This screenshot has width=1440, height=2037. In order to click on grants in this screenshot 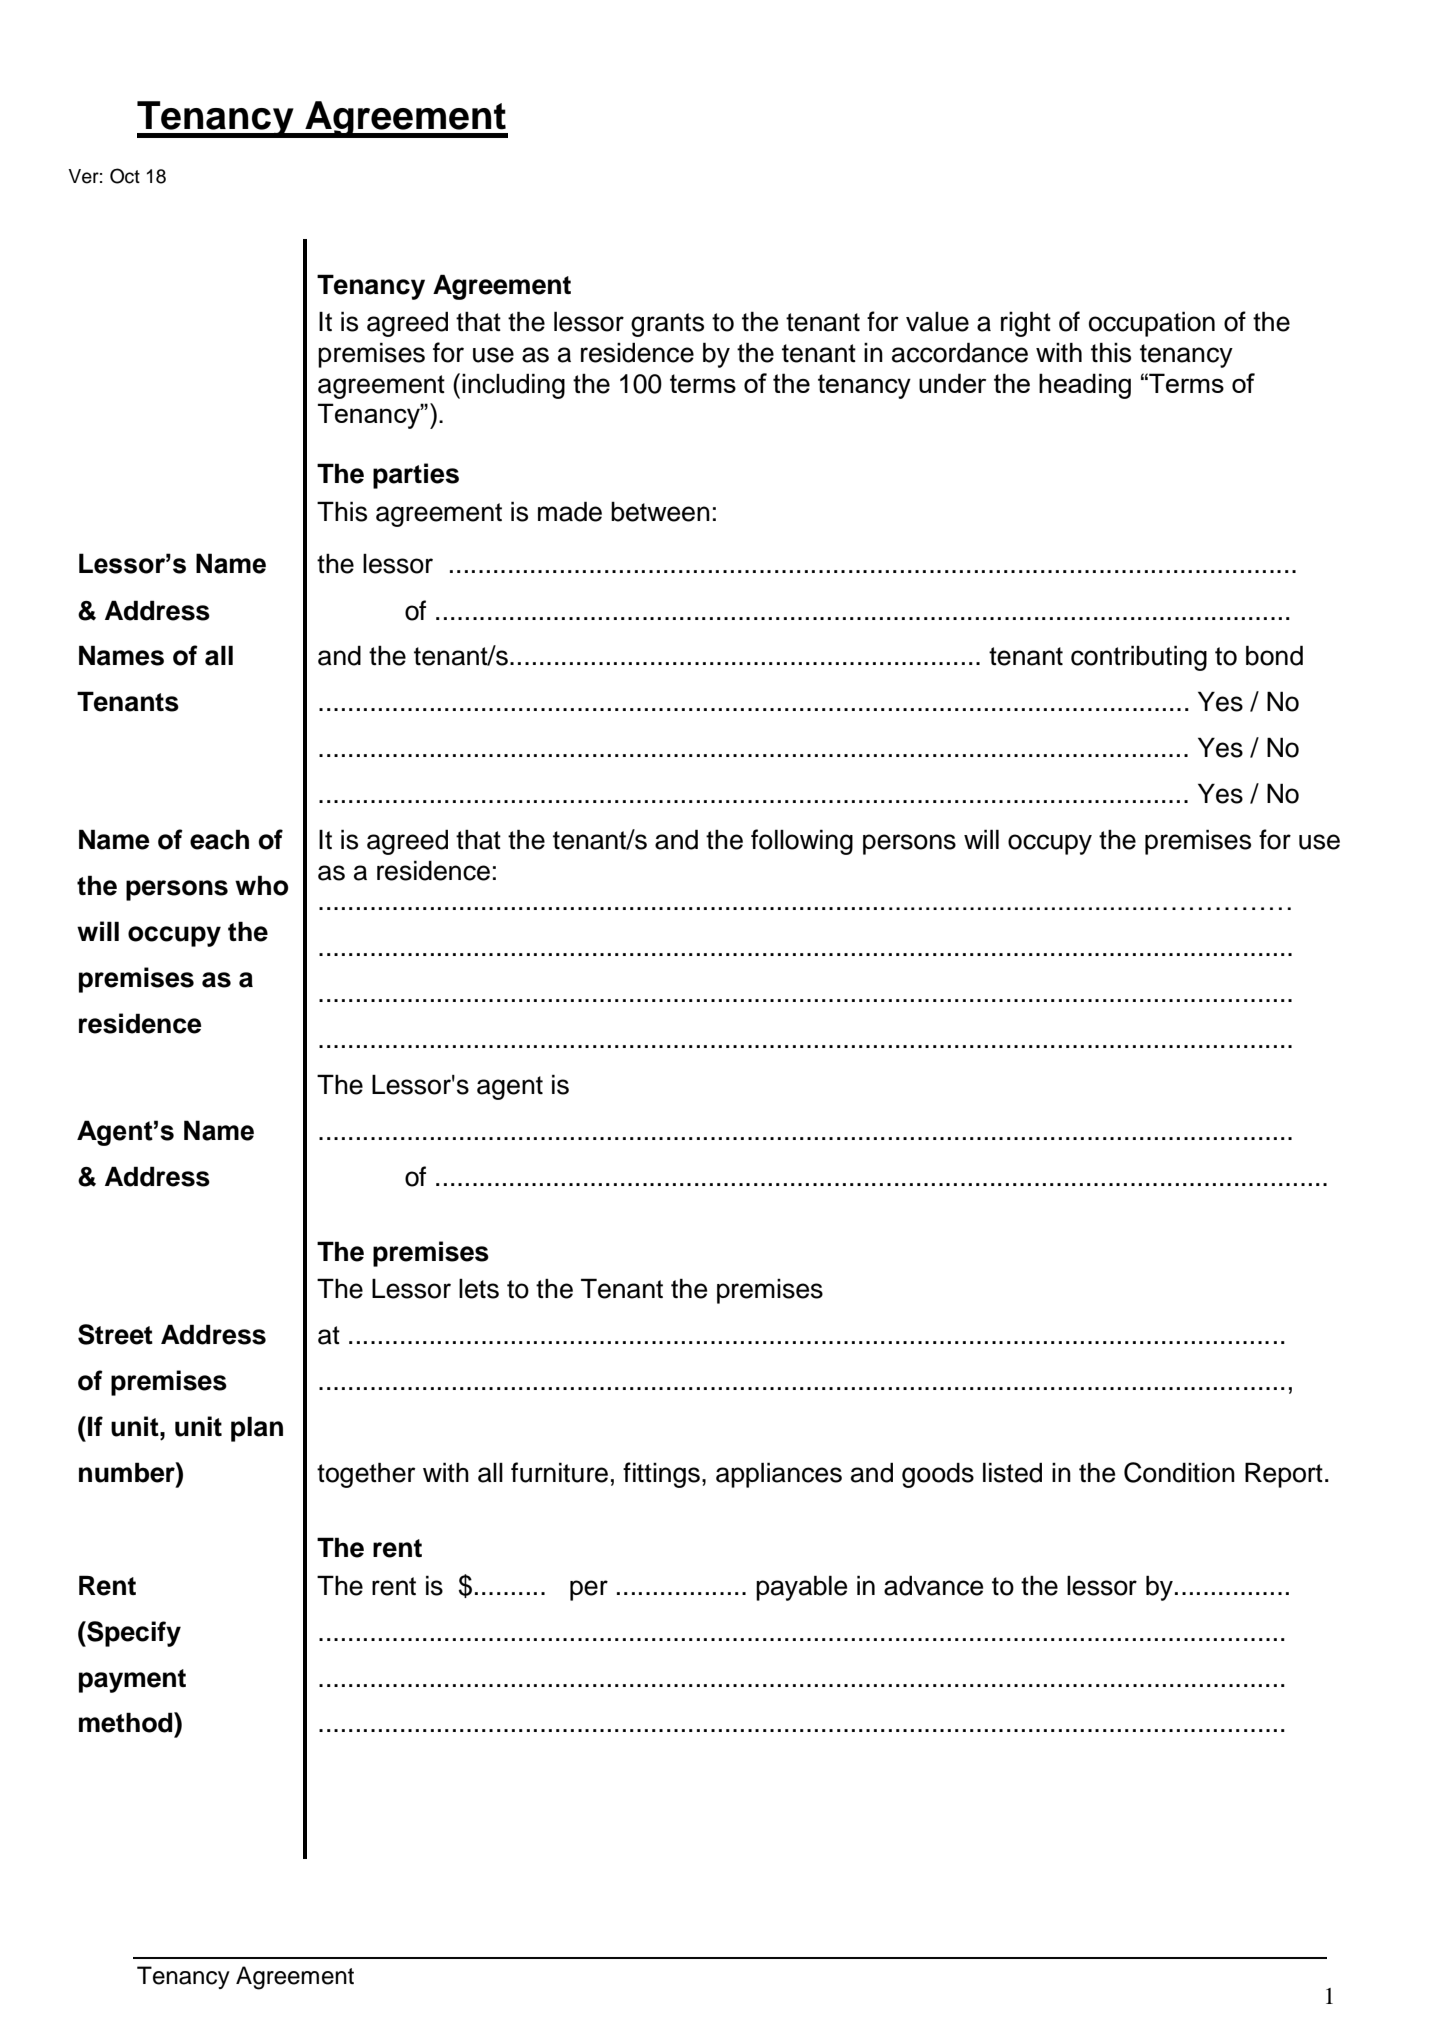, I will do `click(667, 325)`.
